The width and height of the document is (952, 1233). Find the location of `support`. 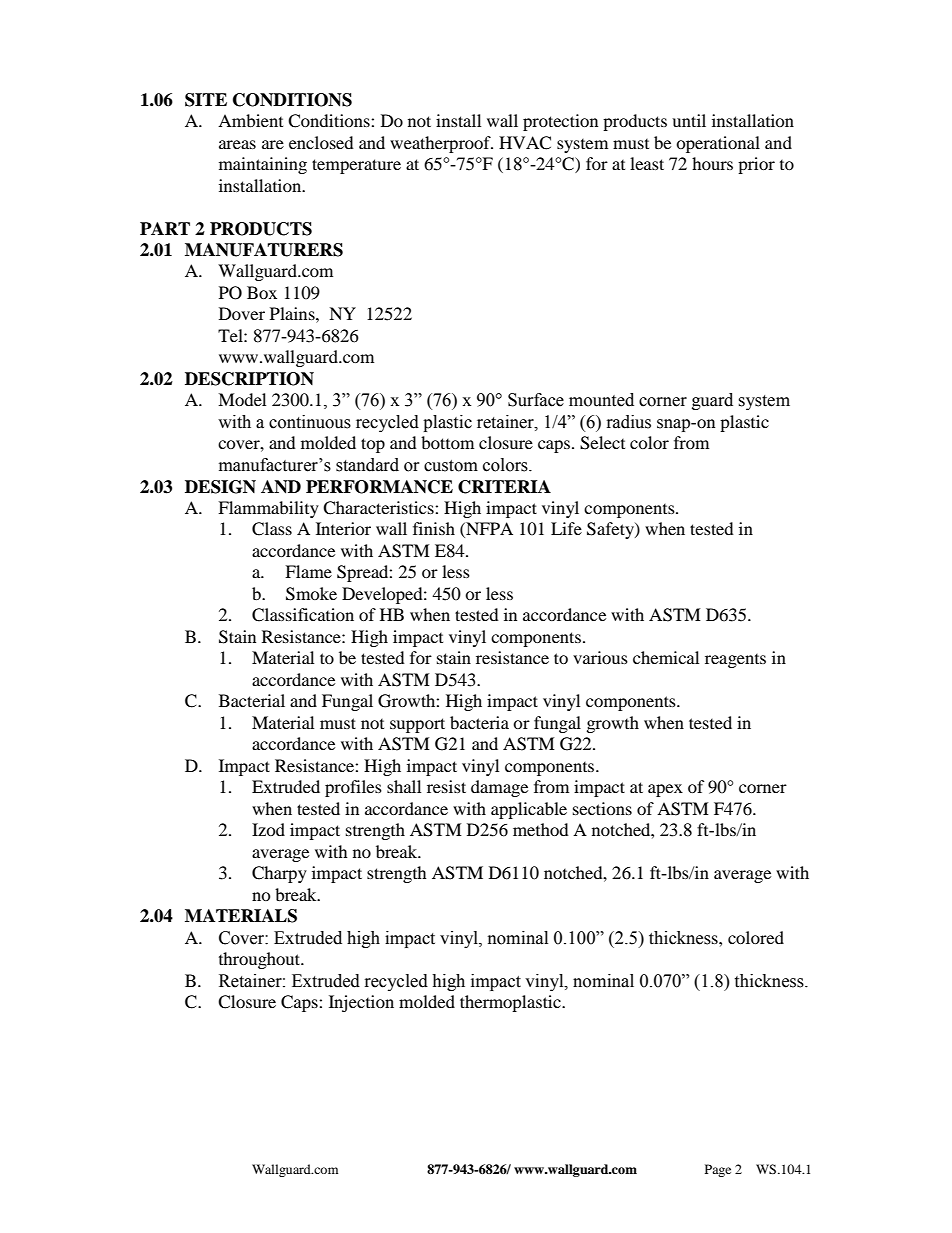

support is located at coordinates (417, 725).
